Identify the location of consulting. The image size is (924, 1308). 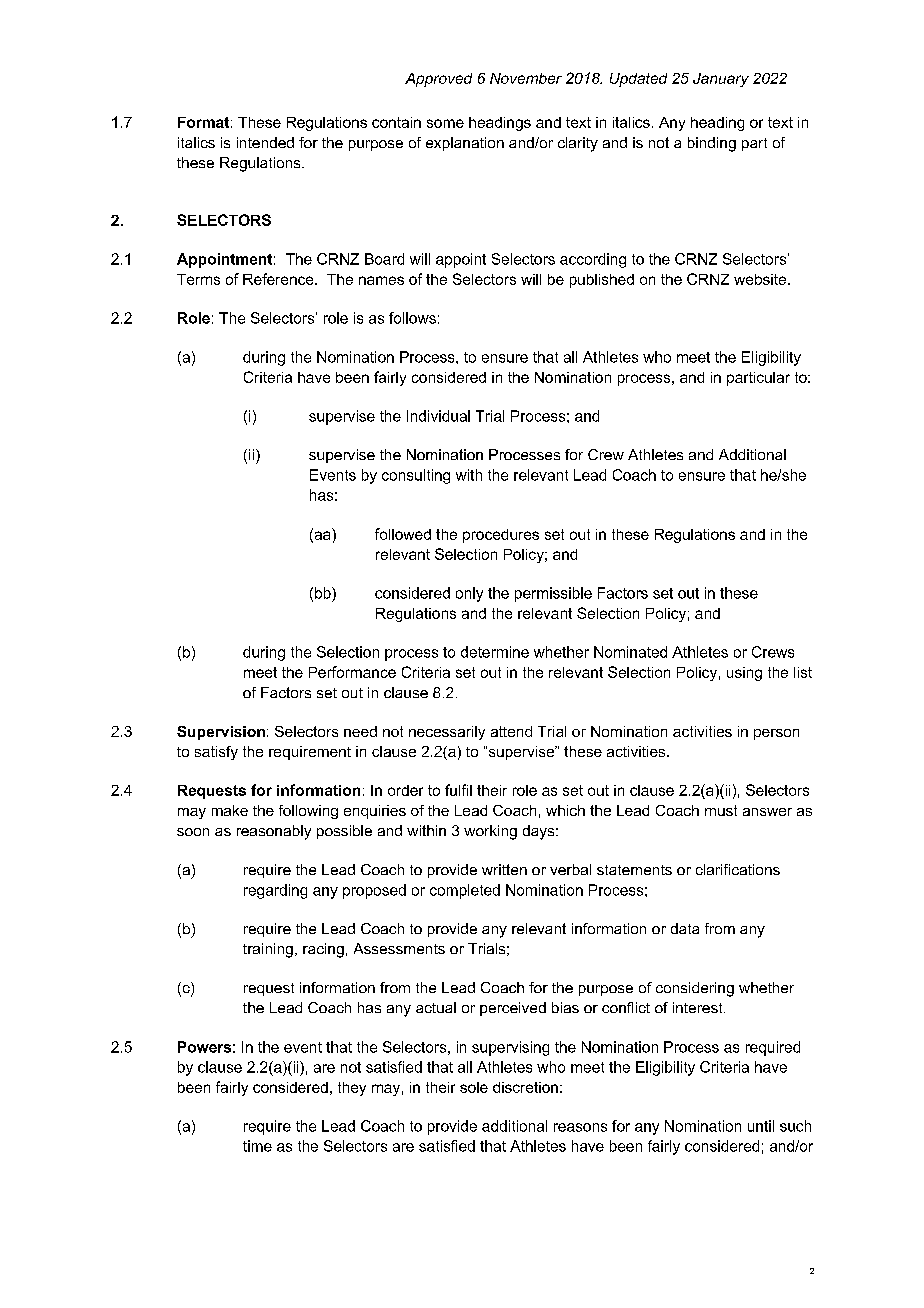
(416, 476).
